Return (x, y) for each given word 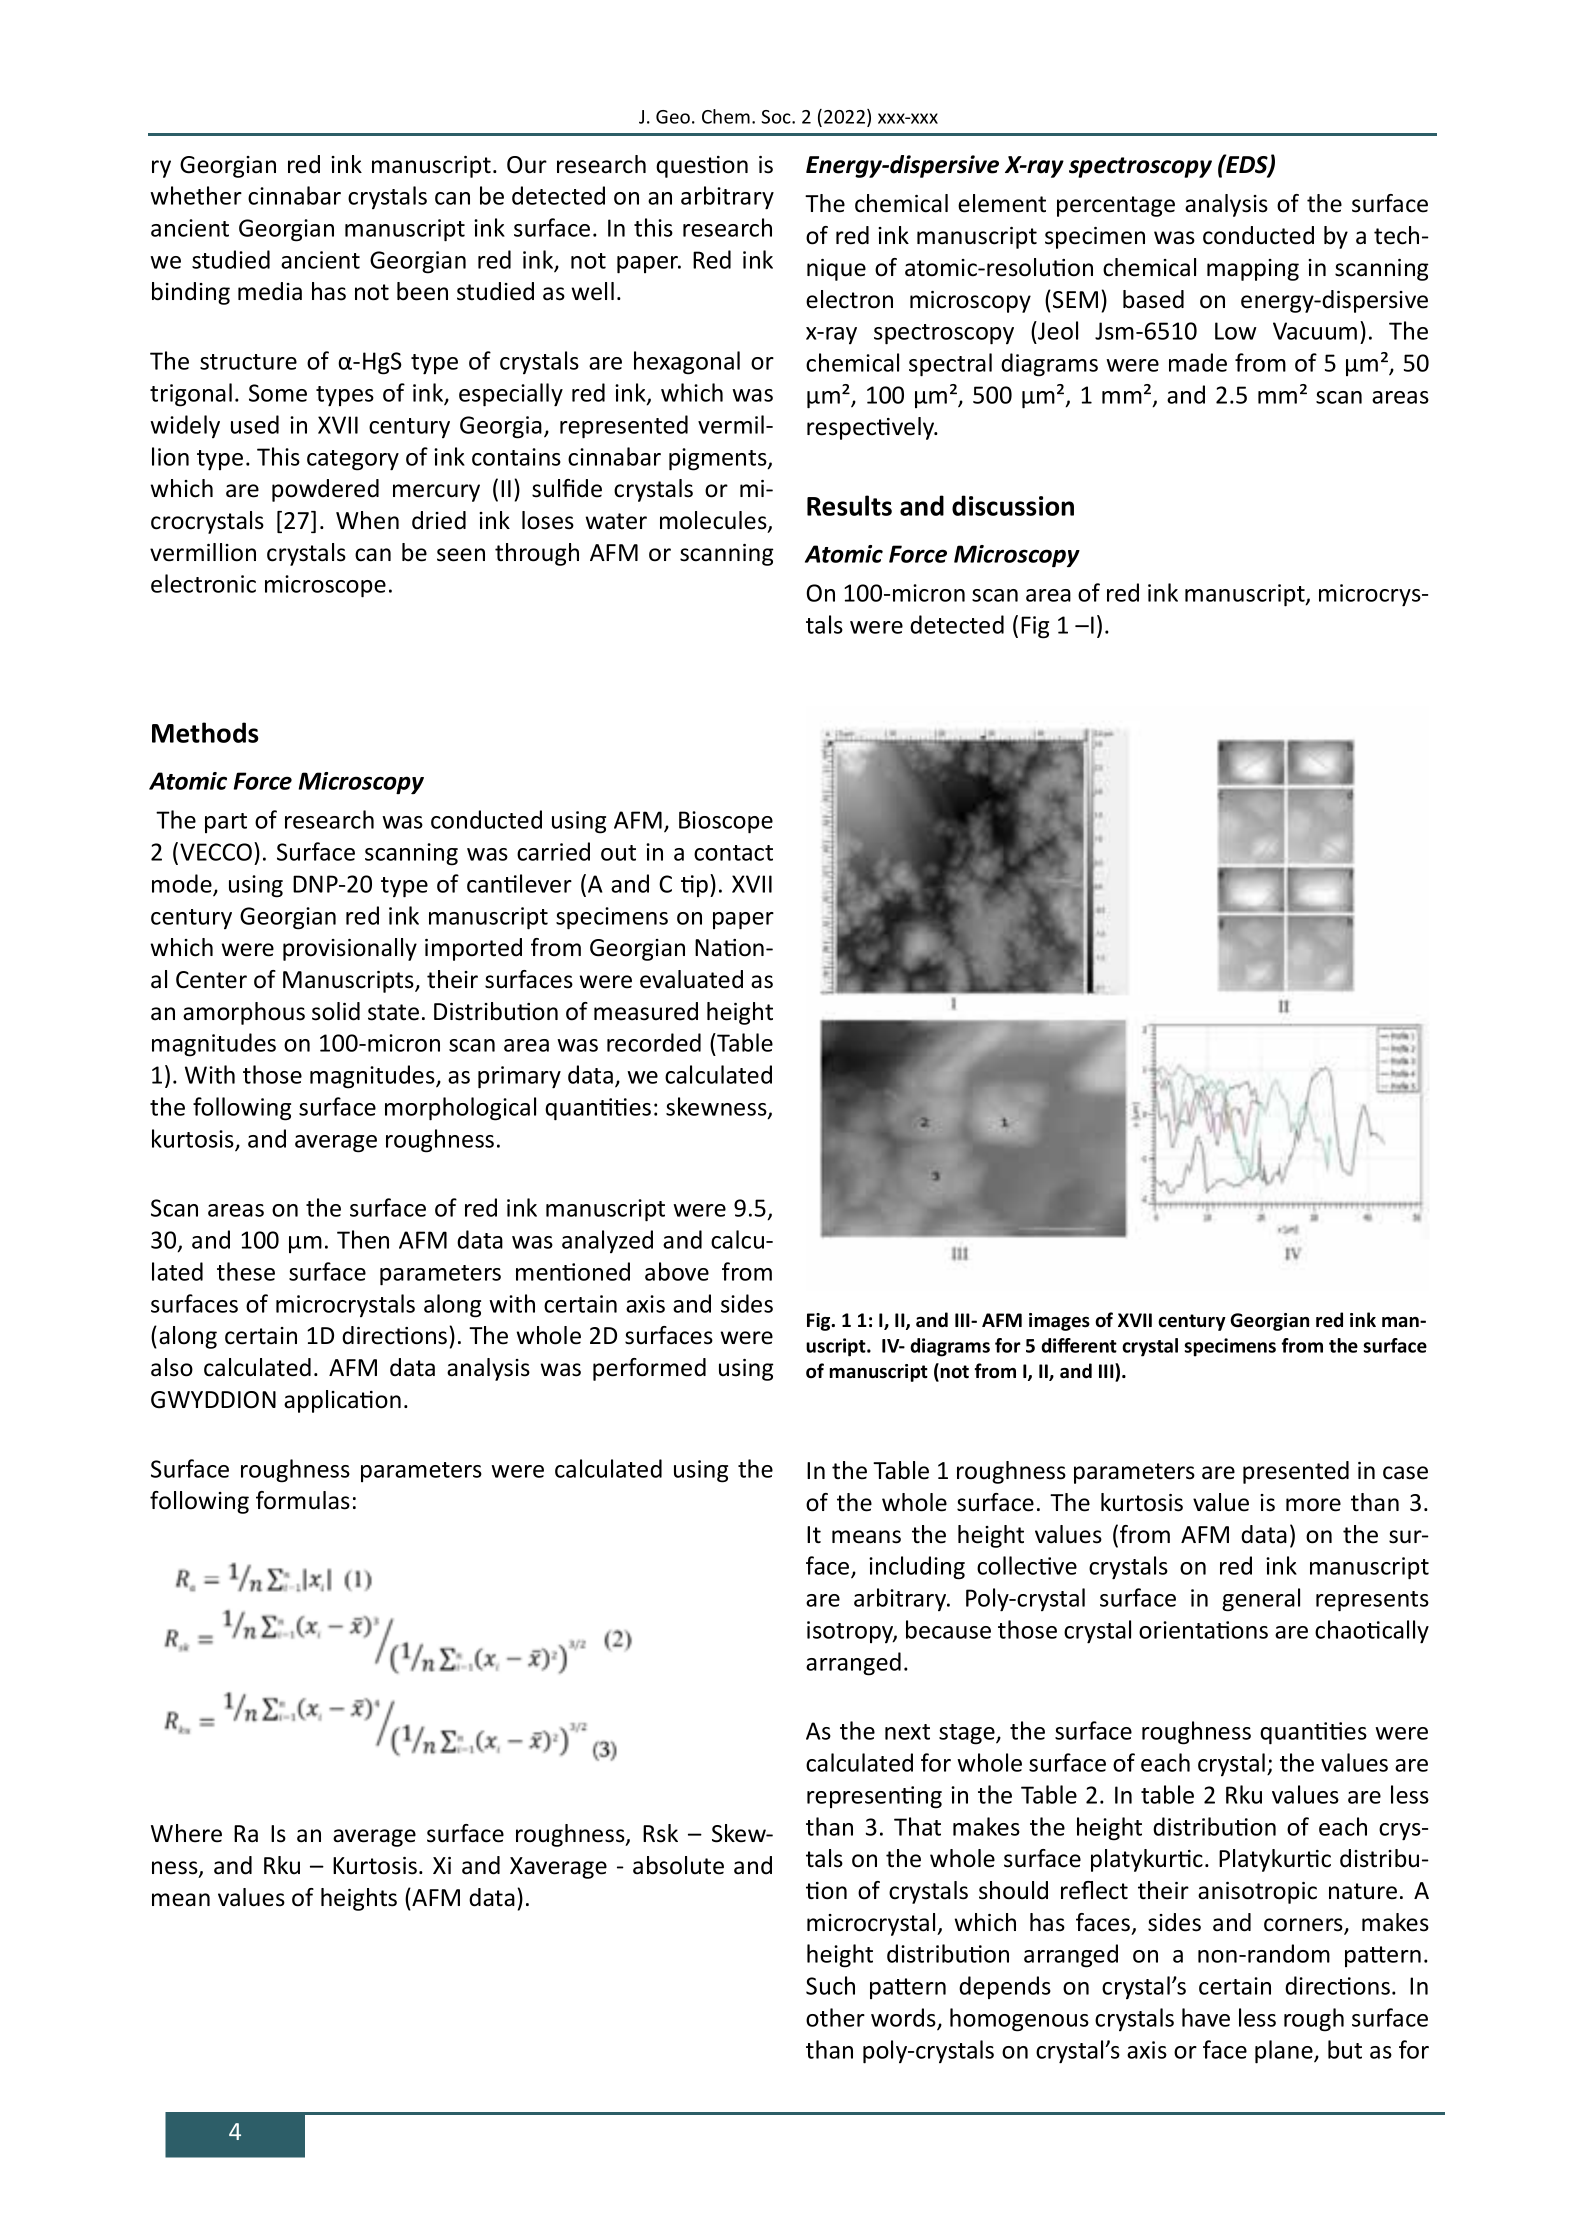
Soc (777, 117)
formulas (303, 1500)
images (1059, 1322)
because (948, 1629)
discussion (1013, 505)
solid (336, 1011)
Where (186, 1833)
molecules (714, 521)
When (367, 520)
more (1313, 1505)
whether (196, 195)
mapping (1253, 270)
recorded (654, 1042)
